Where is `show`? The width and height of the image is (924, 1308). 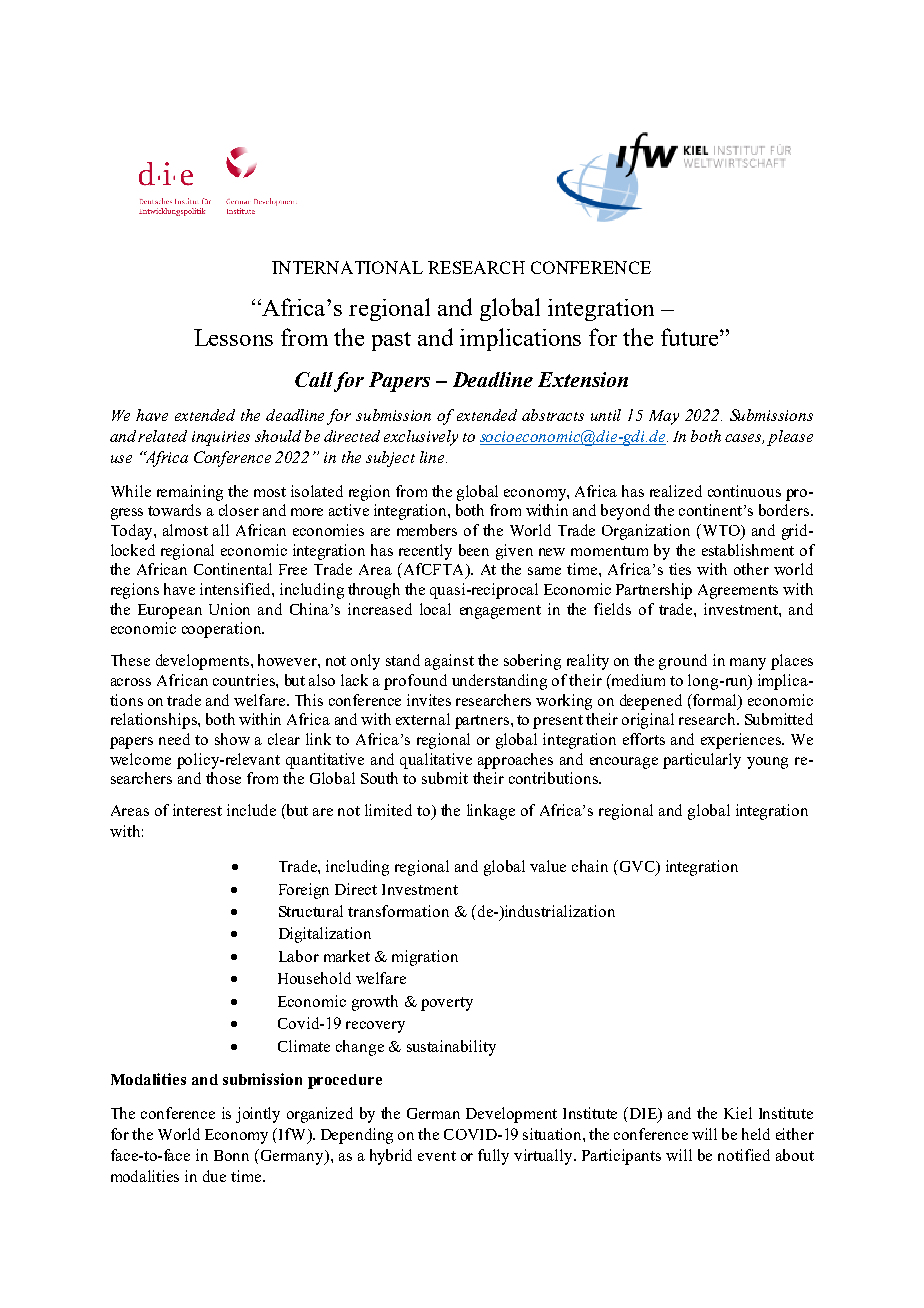
show is located at coordinates (232, 739).
